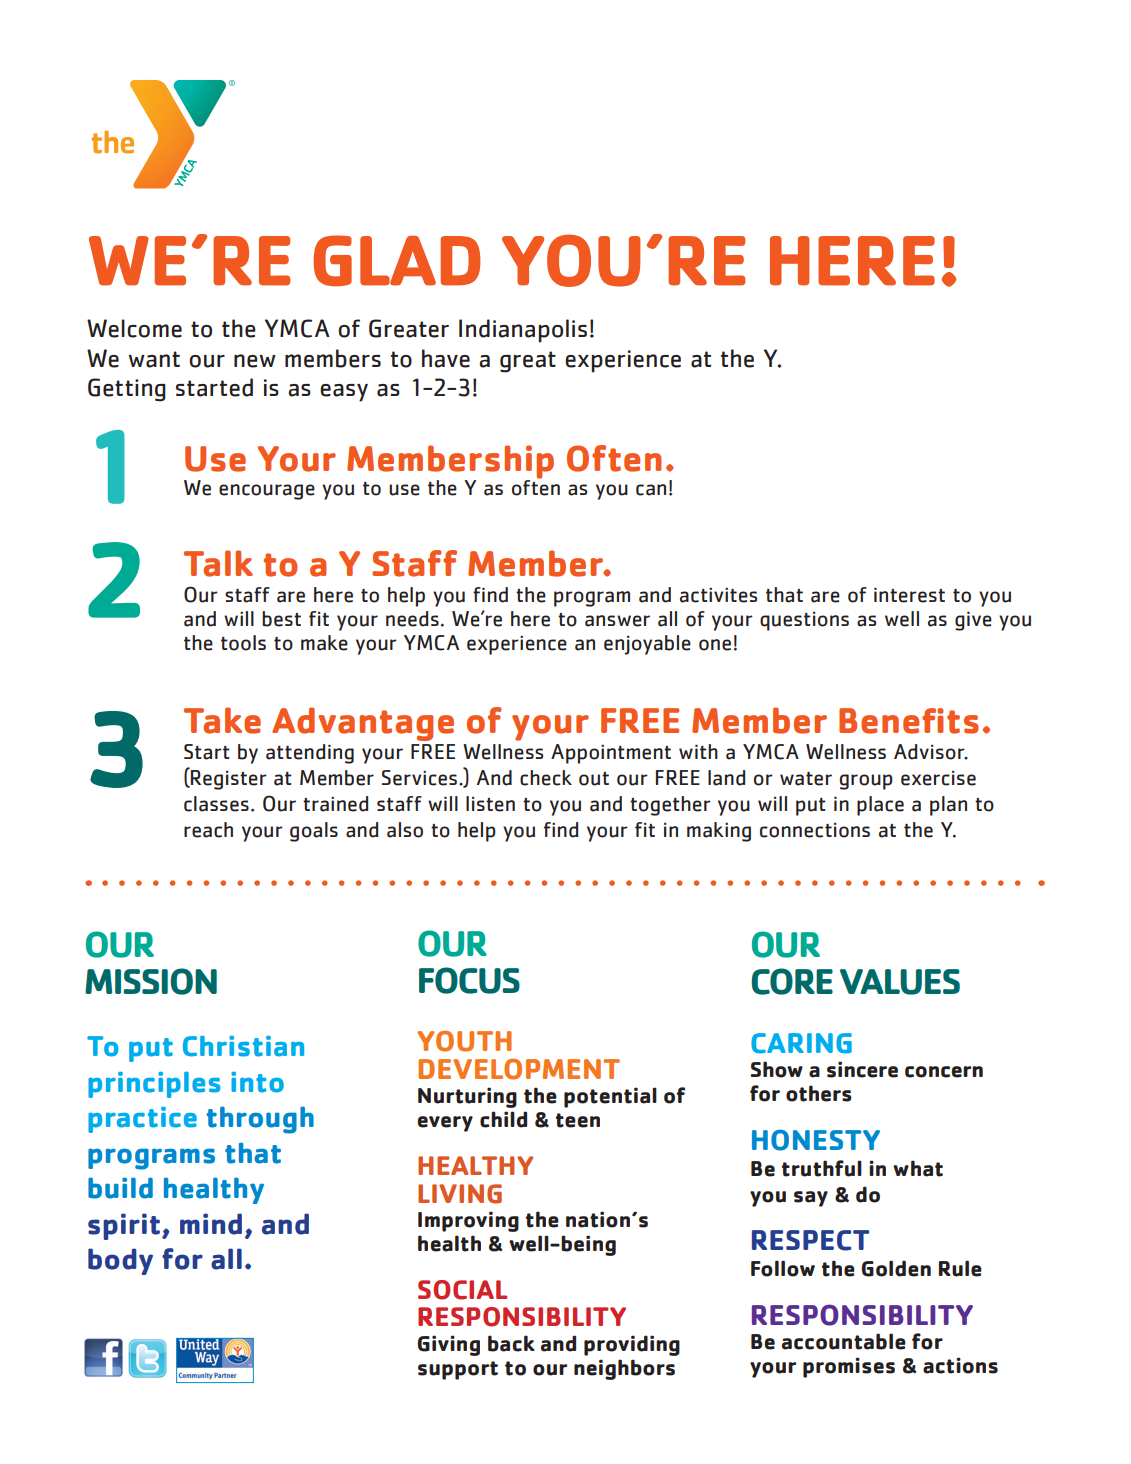 The height and width of the image is (1464, 1131). What do you see at coordinates (617, 621) in the image?
I see `answer` at bounding box center [617, 621].
